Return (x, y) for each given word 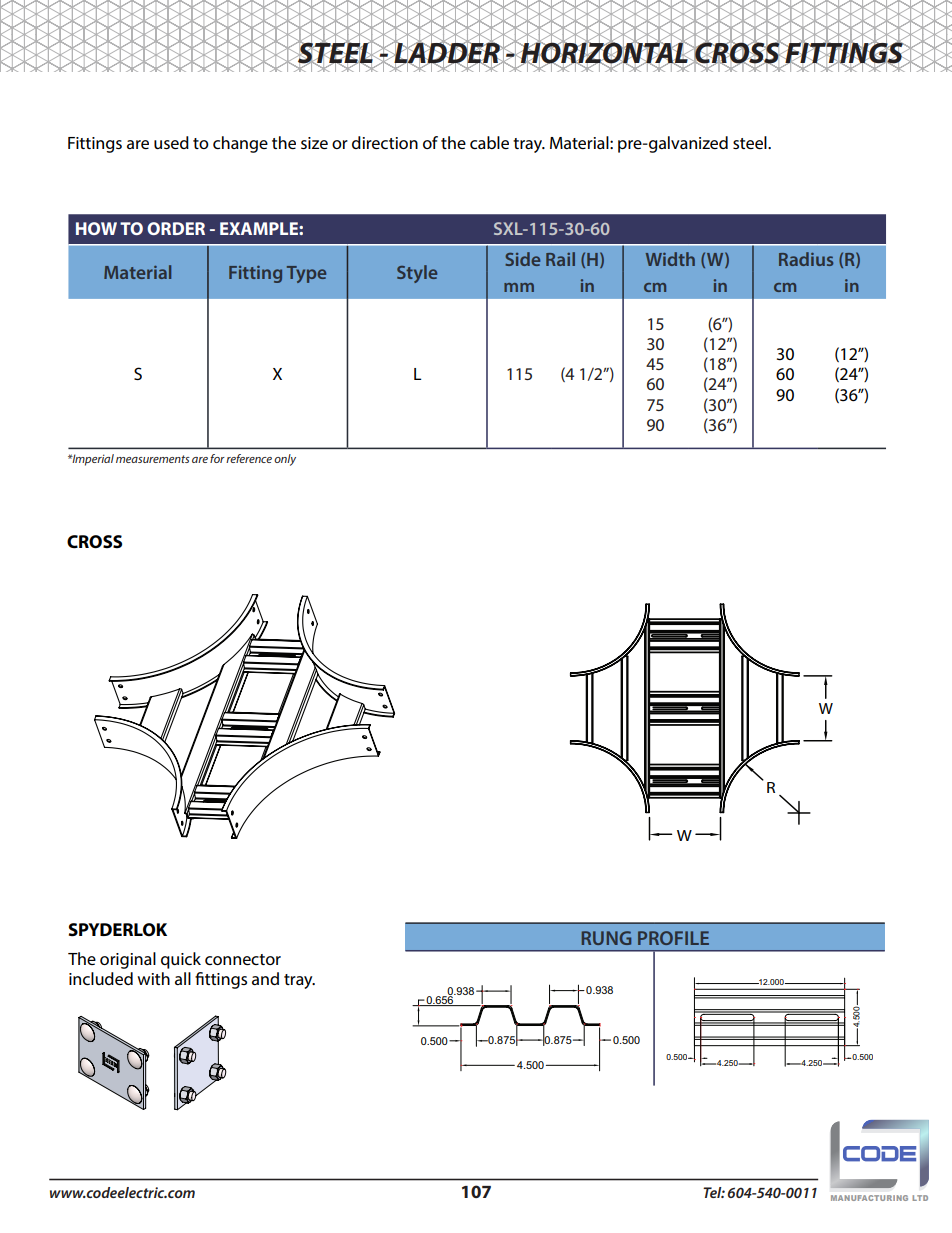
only (285, 460)
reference (249, 458)
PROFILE (673, 938)
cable (489, 142)
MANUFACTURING (869, 1198)
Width (670, 259)
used (171, 142)
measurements (153, 459)
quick (181, 960)
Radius (806, 259)
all (183, 978)
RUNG (606, 938)
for (217, 458)
